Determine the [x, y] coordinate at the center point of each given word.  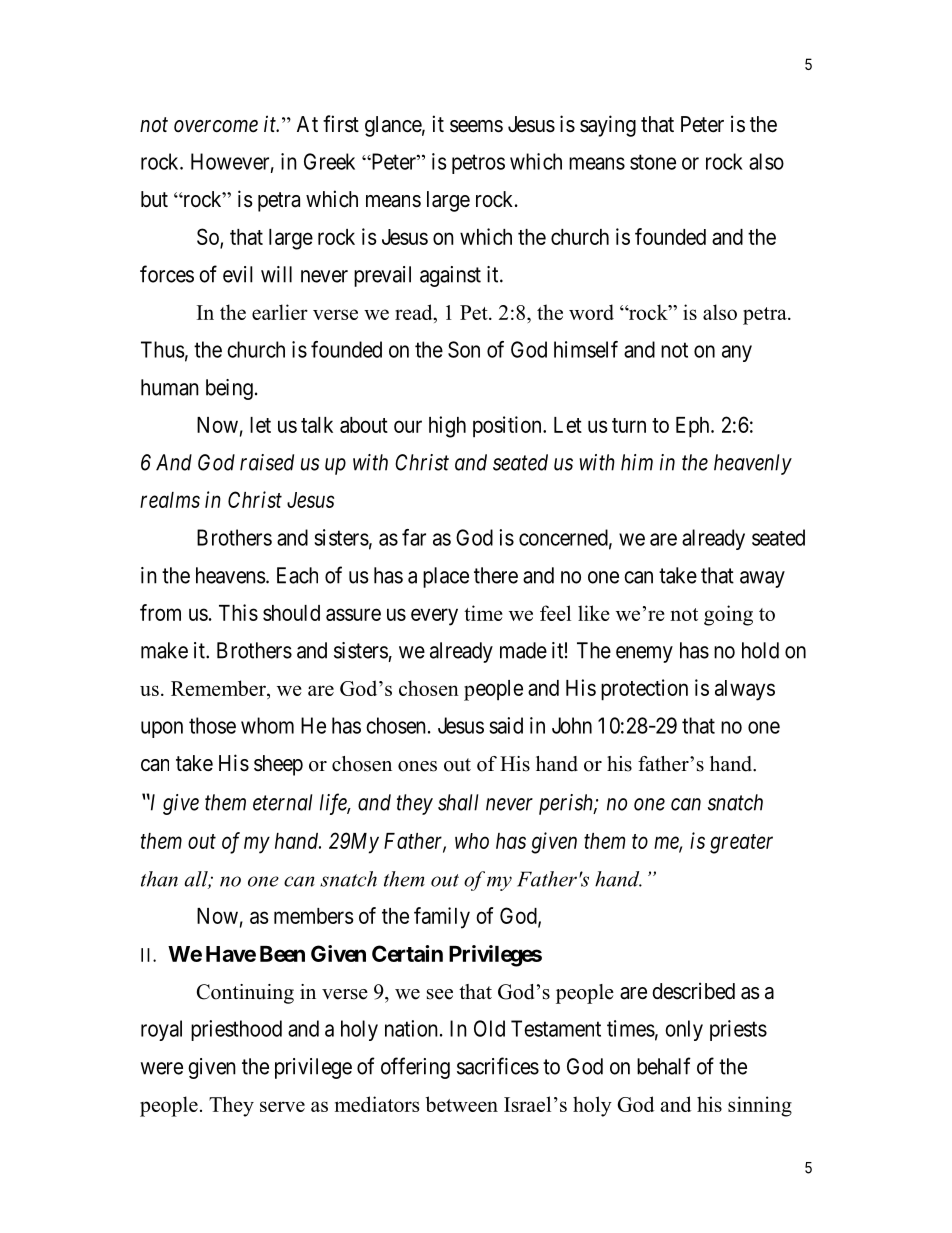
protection [644, 690]
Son [464, 349]
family [442, 918]
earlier [280, 312]
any [737, 353]
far [414, 537]
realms [170, 500]
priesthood [236, 1030]
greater [741, 844]
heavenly [753, 464]
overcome [216, 126]
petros [478, 164]
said [506, 725]
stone [653, 162]
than [159, 879]
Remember [219, 689]
